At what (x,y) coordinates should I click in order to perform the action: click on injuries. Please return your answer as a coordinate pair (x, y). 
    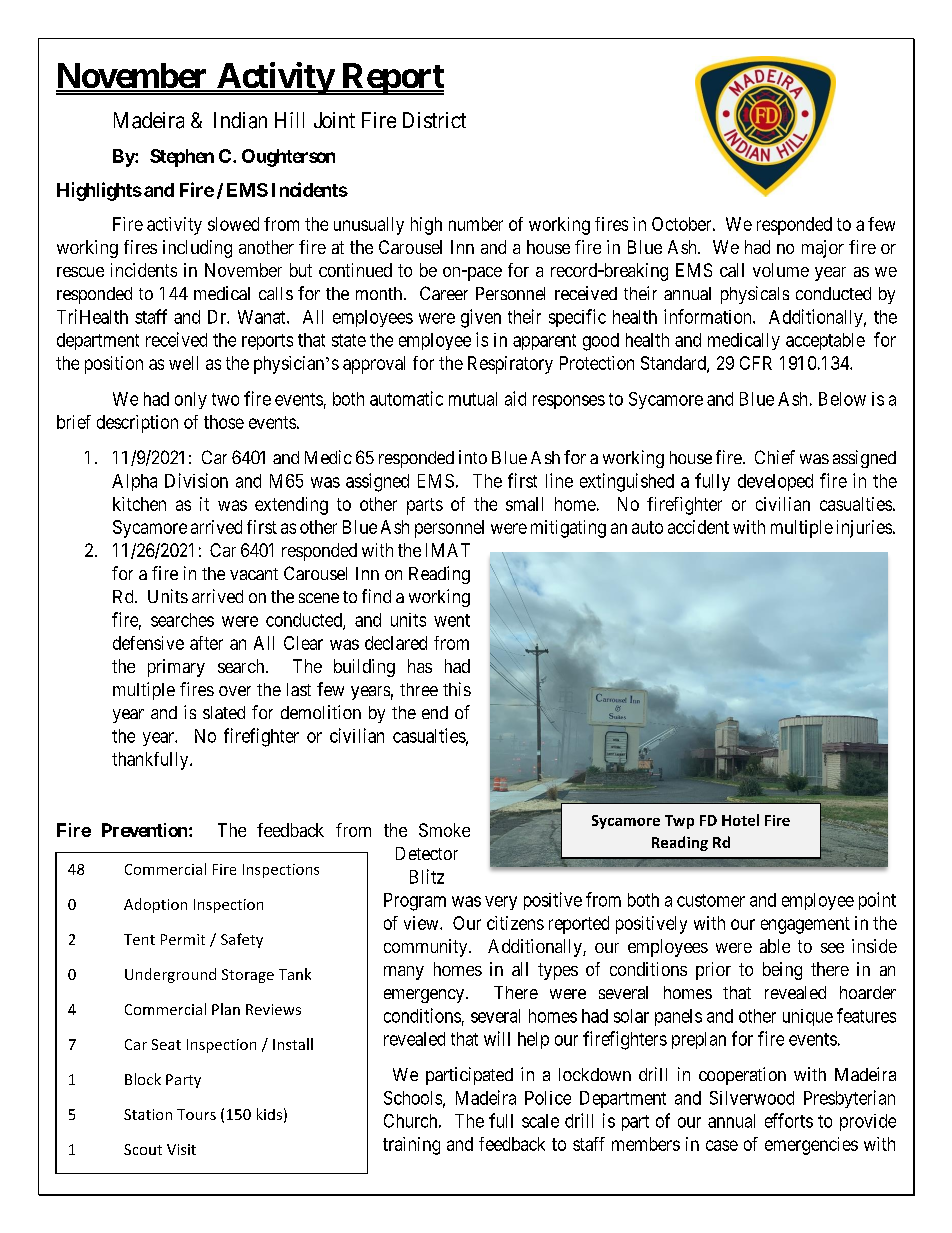
    Looking at the image, I should click on (864, 529).
